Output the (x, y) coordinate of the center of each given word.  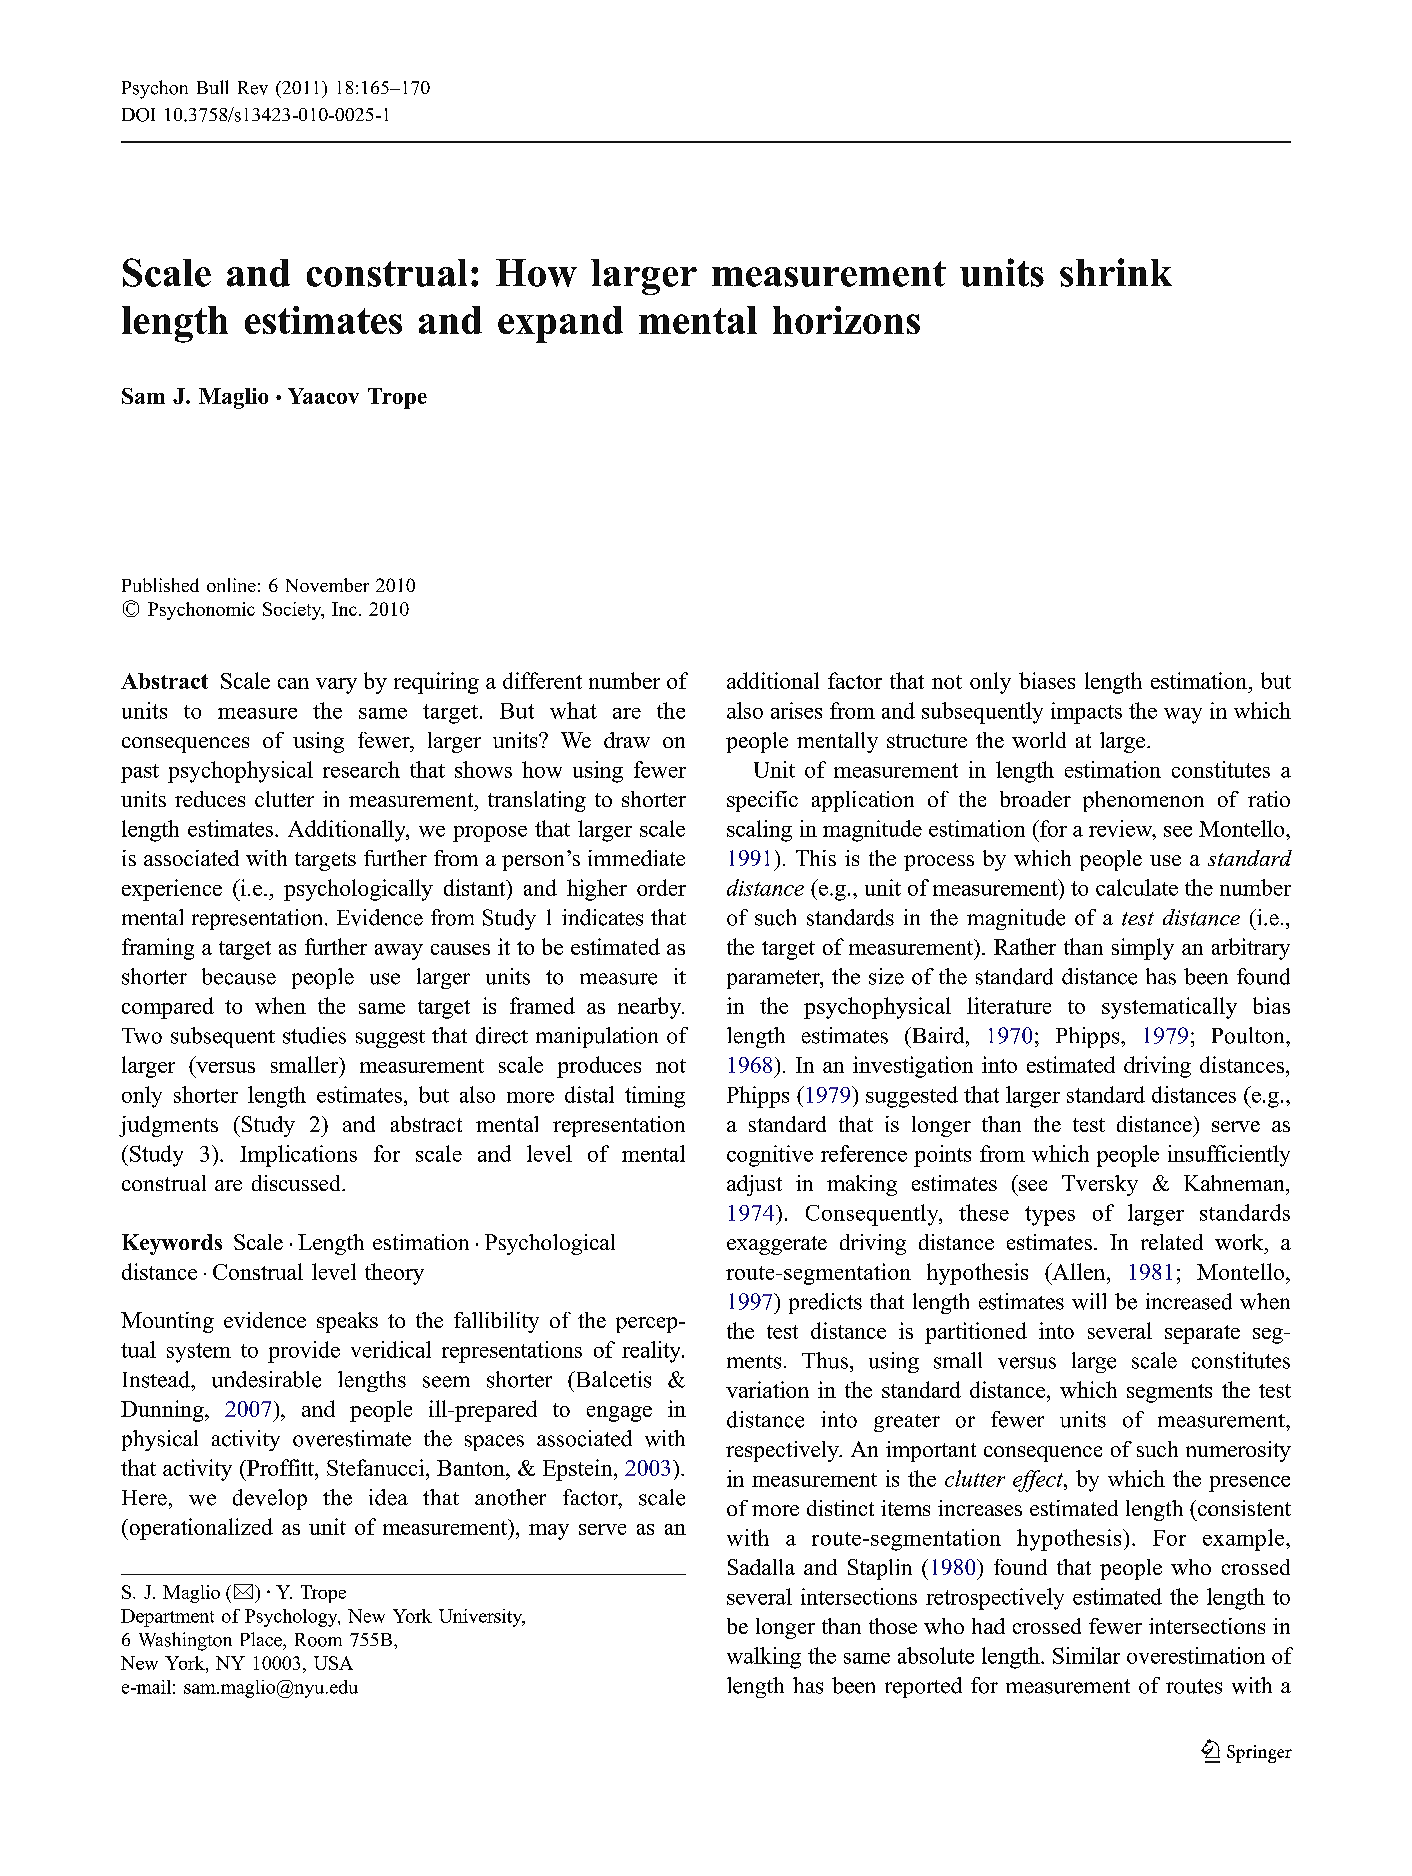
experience (172, 890)
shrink (1116, 272)
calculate (1137, 887)
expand (560, 324)
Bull (212, 87)
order (661, 887)
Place (262, 1639)
